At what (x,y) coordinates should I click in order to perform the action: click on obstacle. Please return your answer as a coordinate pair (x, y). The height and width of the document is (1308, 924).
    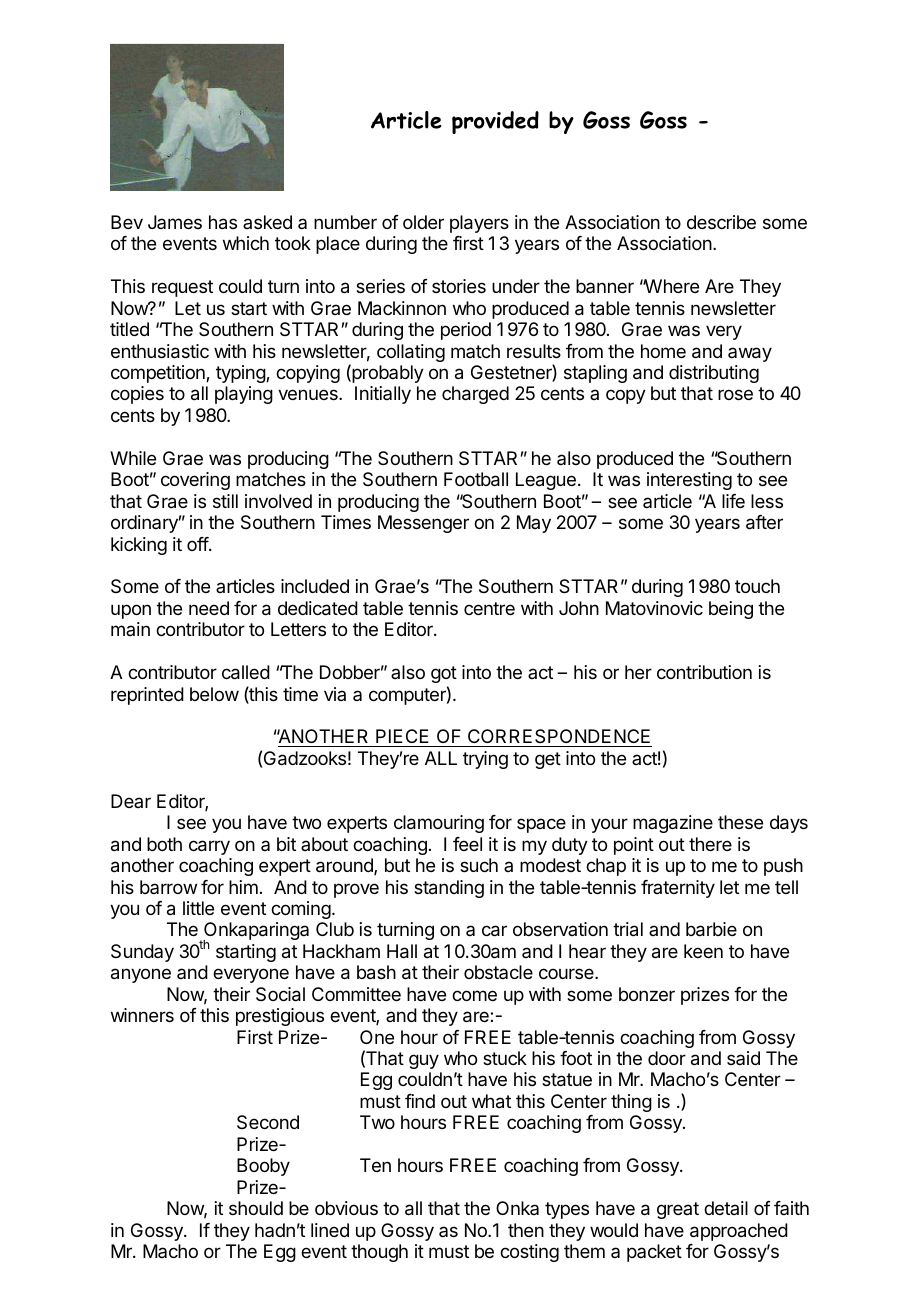
    Looking at the image, I should click on (498, 972).
